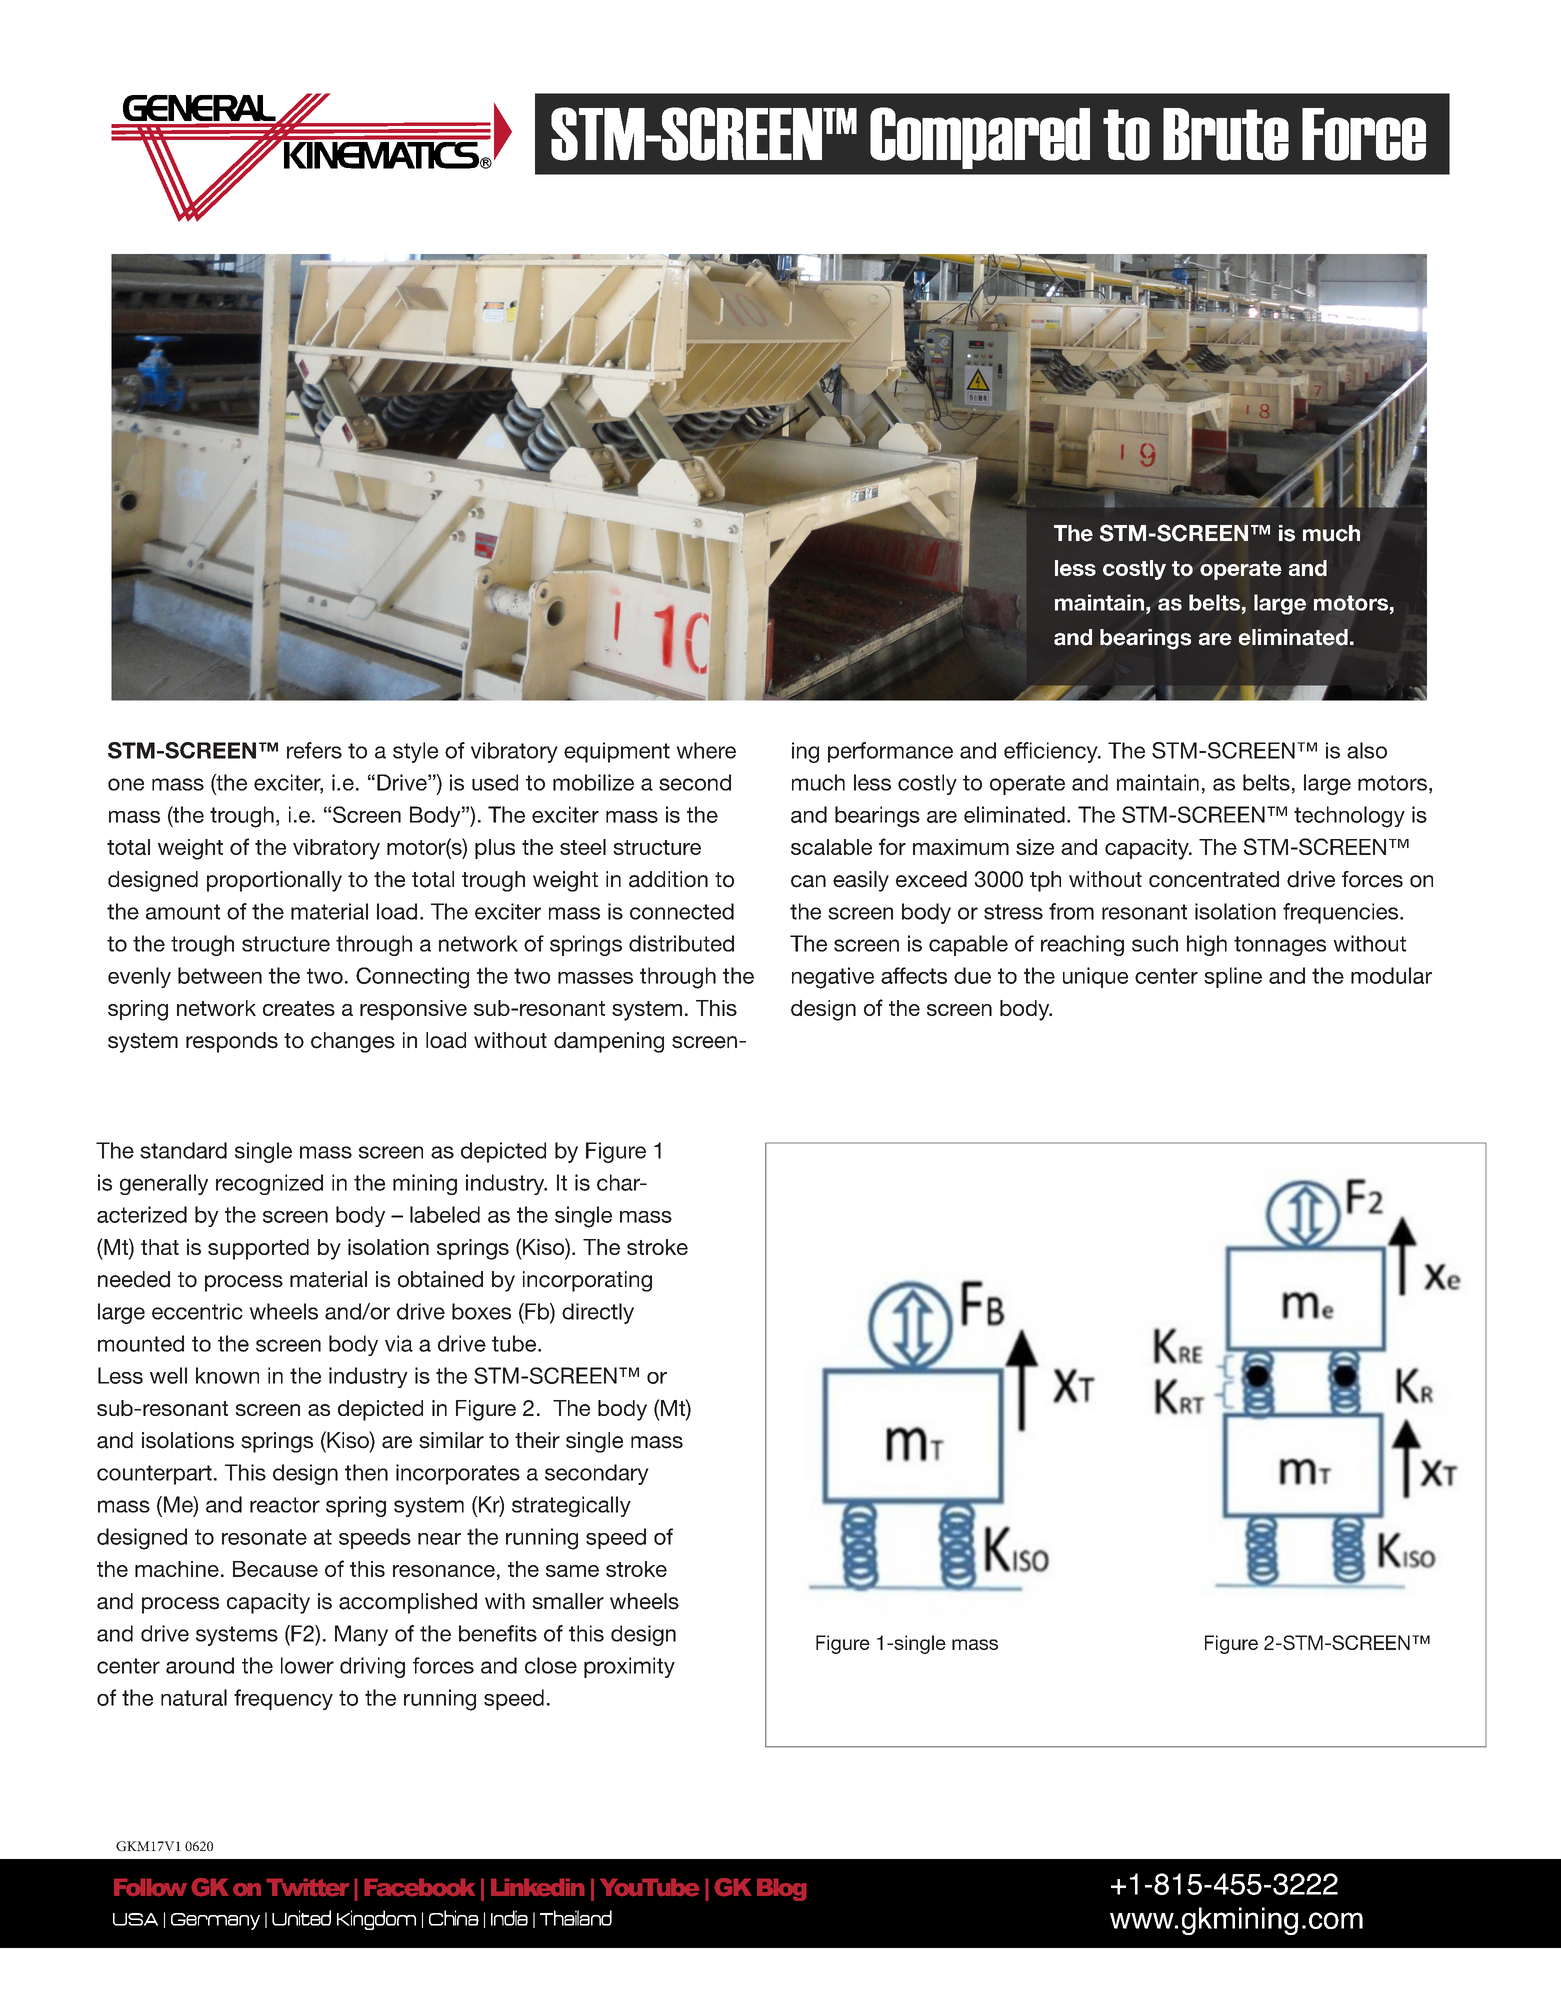  What do you see at coordinates (1226, 134) in the page?
I see `Brute` at bounding box center [1226, 134].
